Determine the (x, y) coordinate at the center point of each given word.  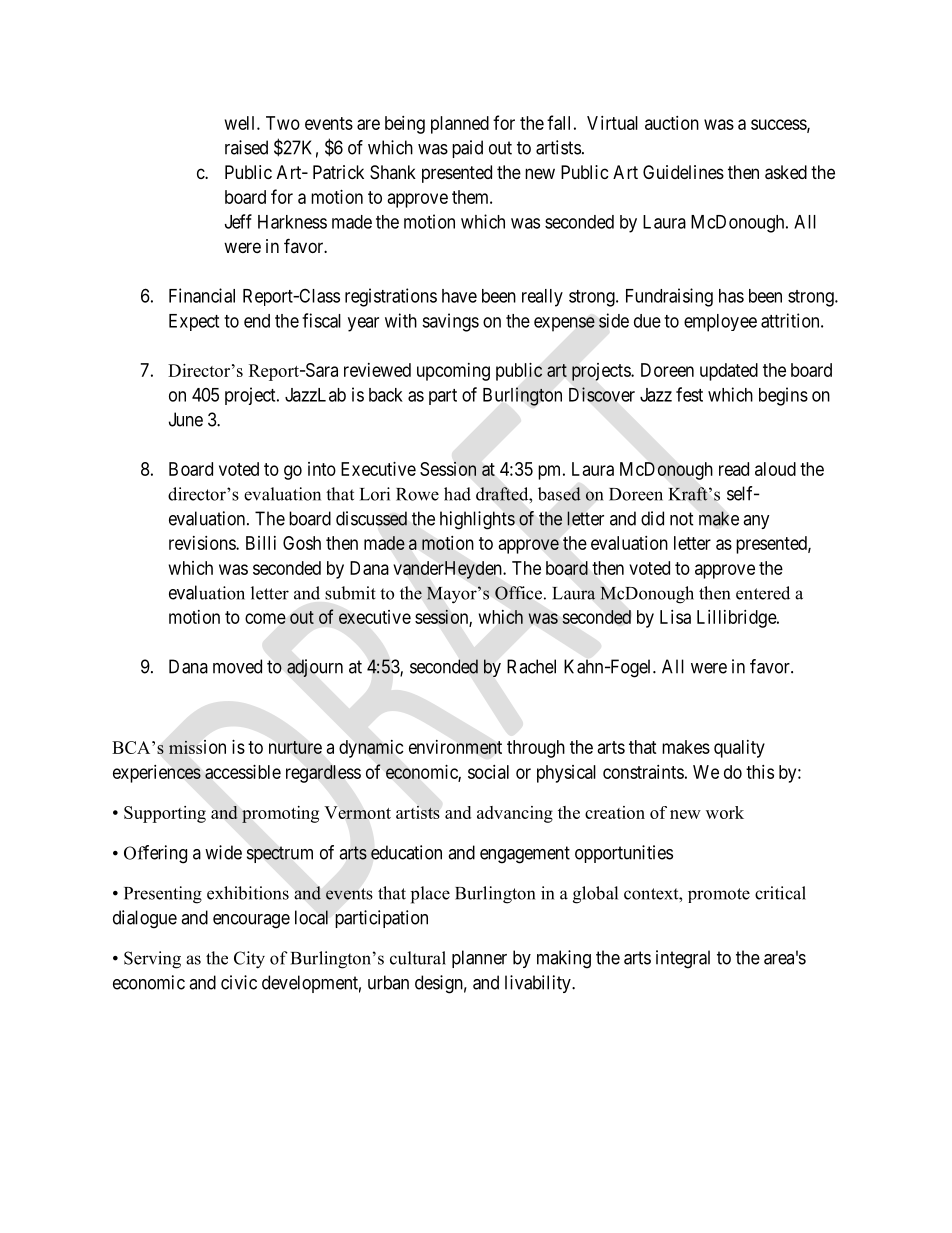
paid (467, 149)
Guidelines (683, 172)
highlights (477, 520)
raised (246, 147)
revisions (203, 543)
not (682, 519)
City (249, 960)
